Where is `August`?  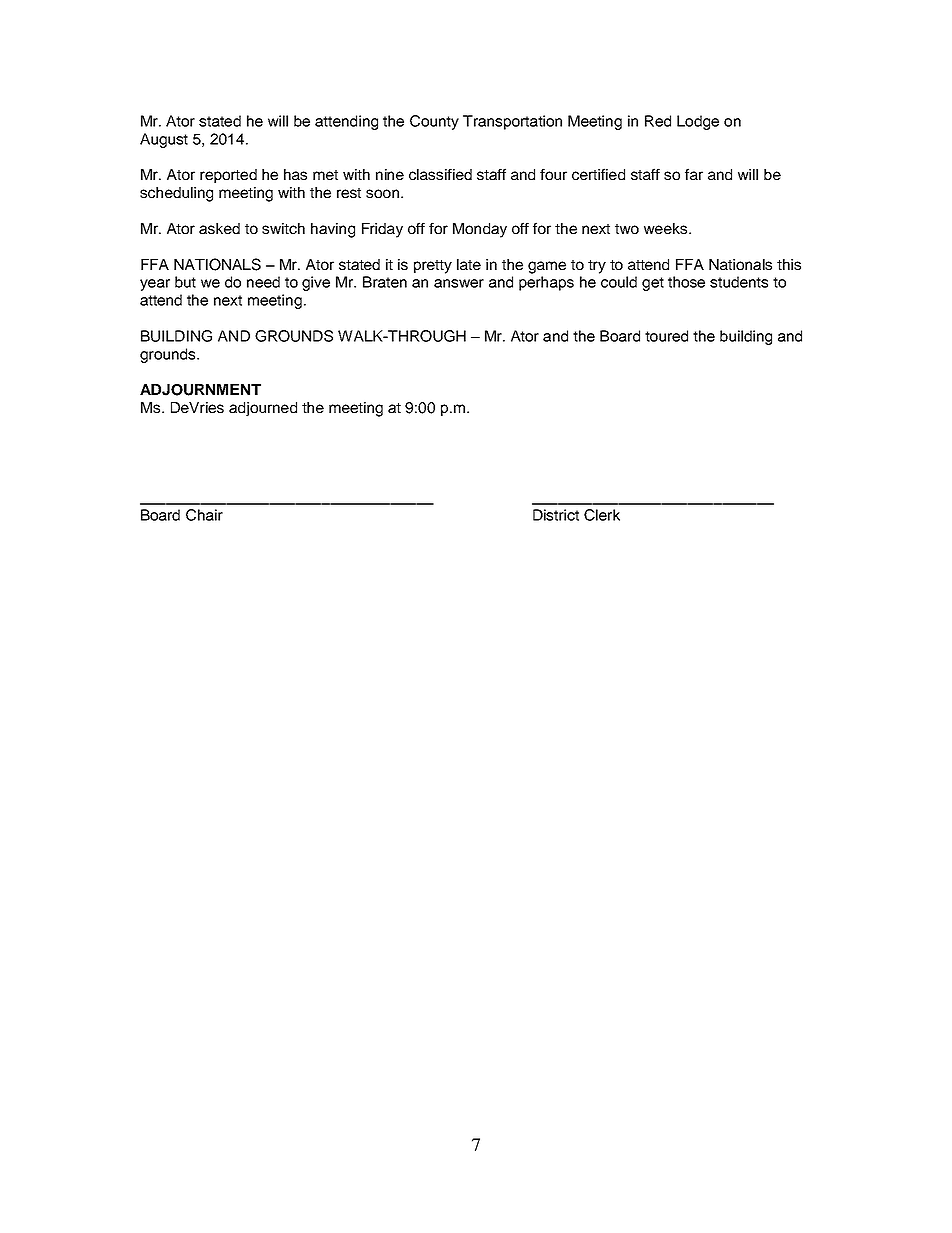
August is located at coordinates (164, 140).
